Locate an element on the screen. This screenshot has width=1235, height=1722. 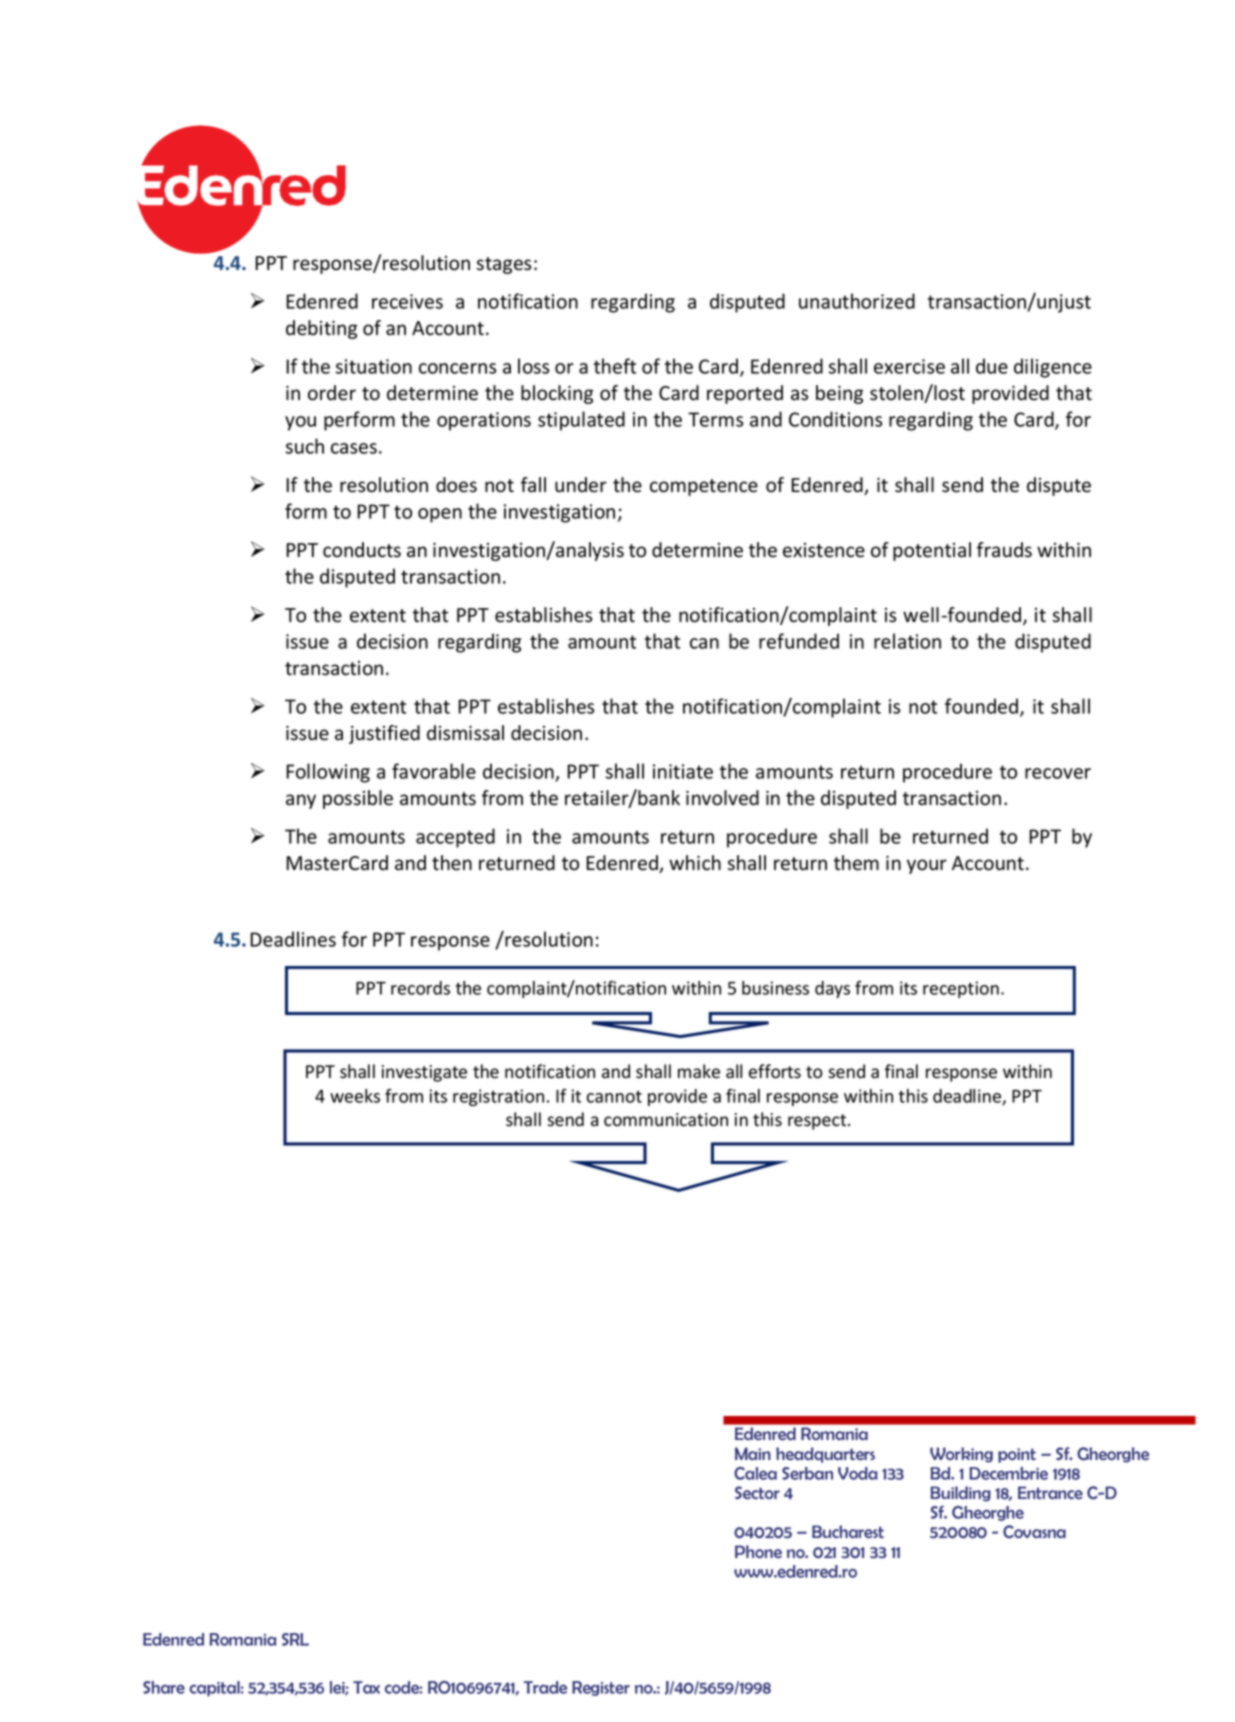
communication is located at coordinates (666, 1120).
